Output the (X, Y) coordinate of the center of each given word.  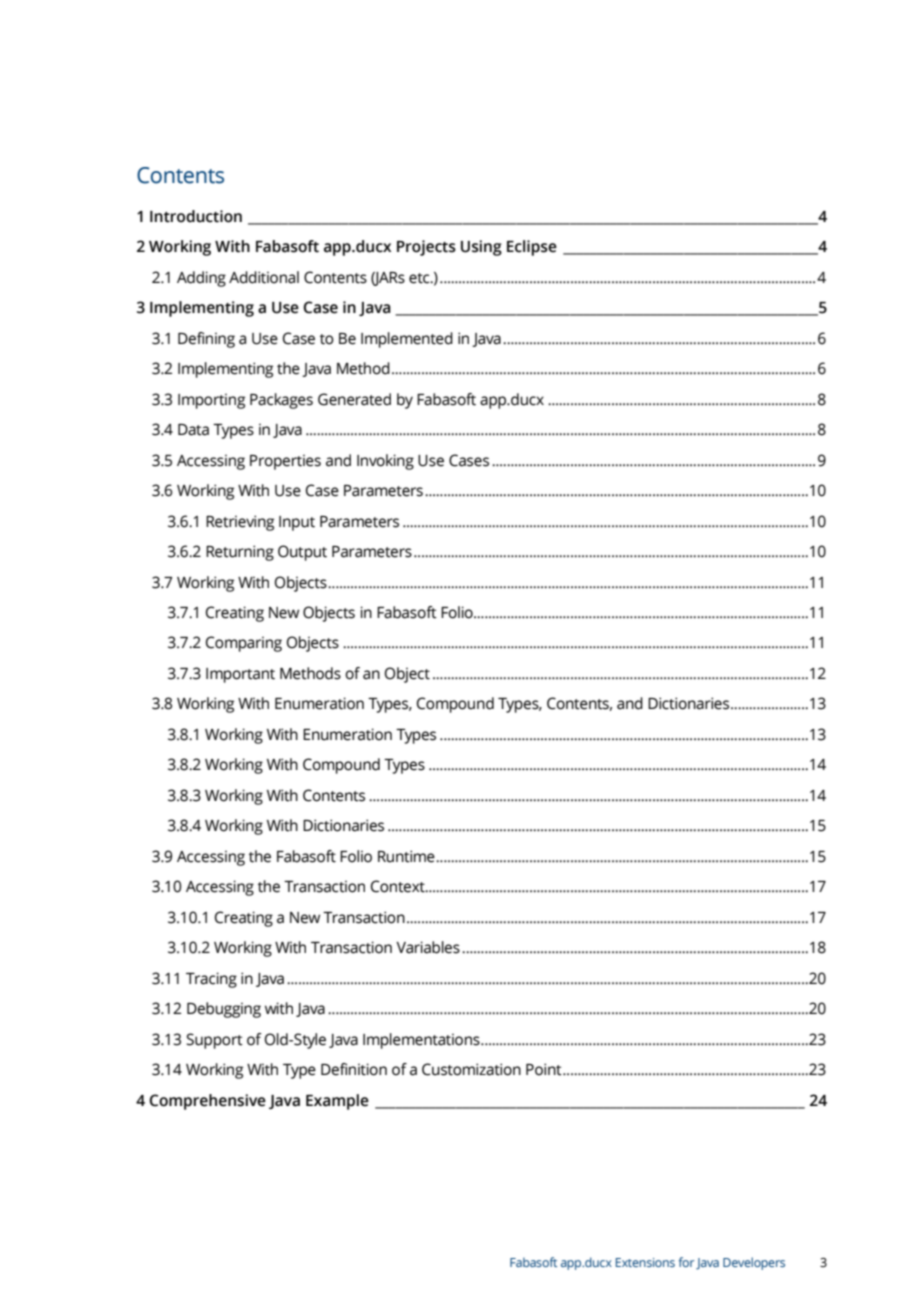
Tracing (211, 980)
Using (481, 248)
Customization (471, 1069)
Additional (264, 277)
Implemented (407, 340)
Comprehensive (207, 1102)
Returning (240, 553)
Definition (354, 1069)
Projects (426, 248)
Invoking (385, 462)
